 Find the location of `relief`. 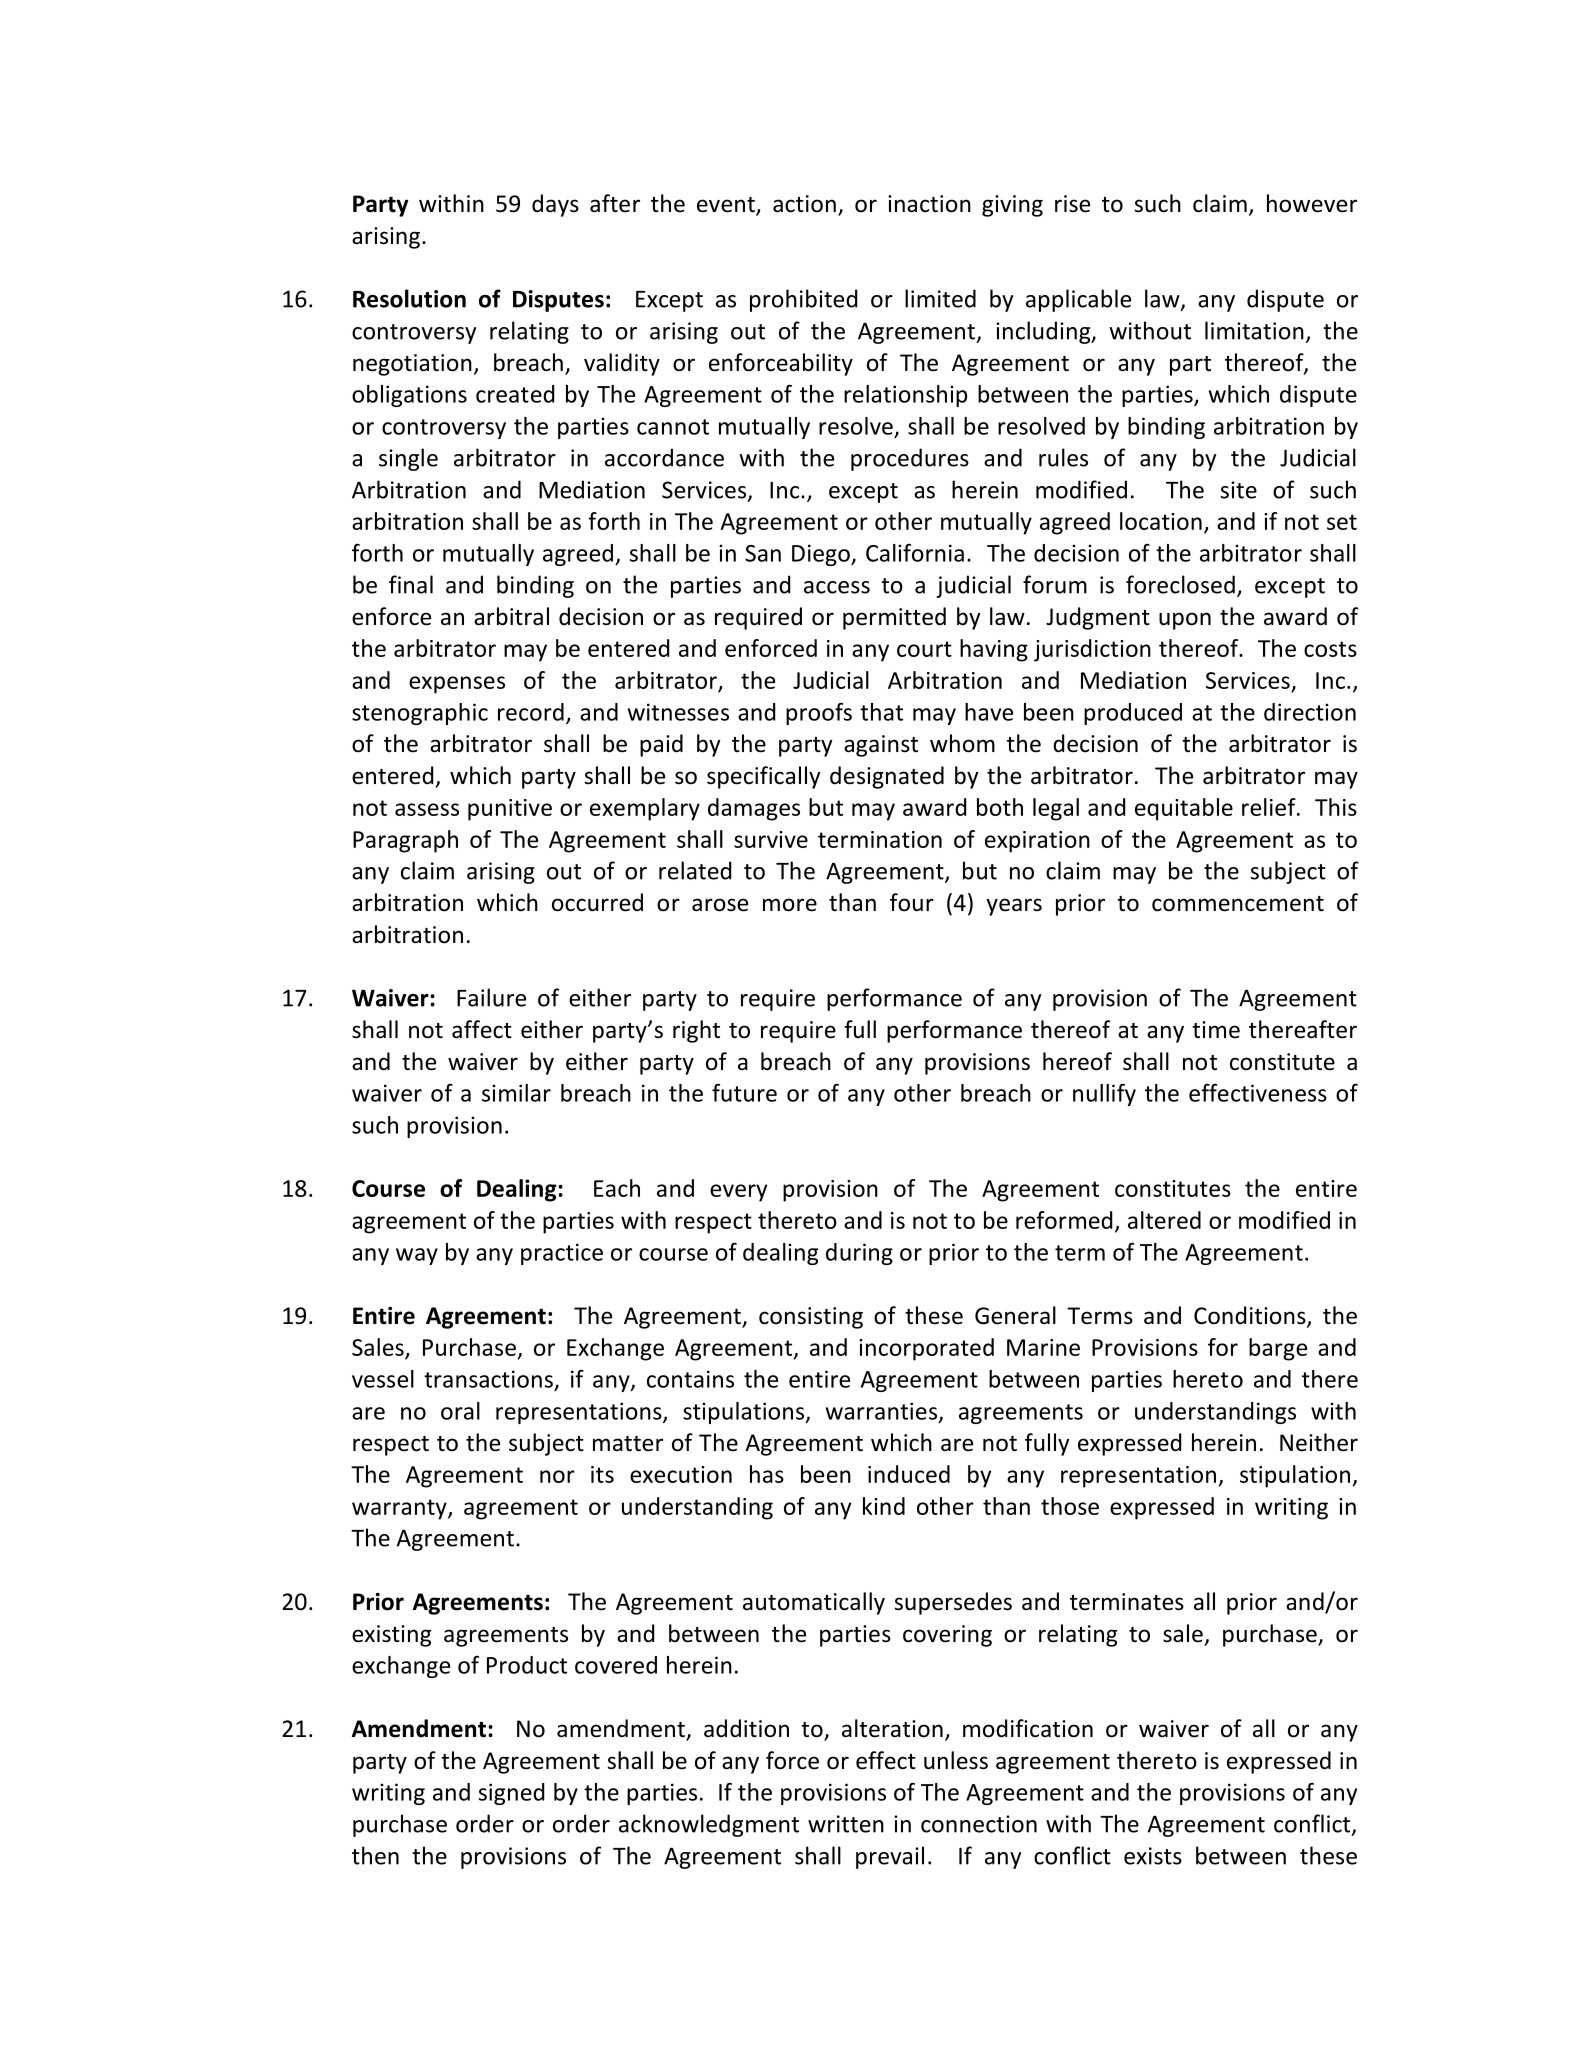

relief is located at coordinates (1270, 807).
